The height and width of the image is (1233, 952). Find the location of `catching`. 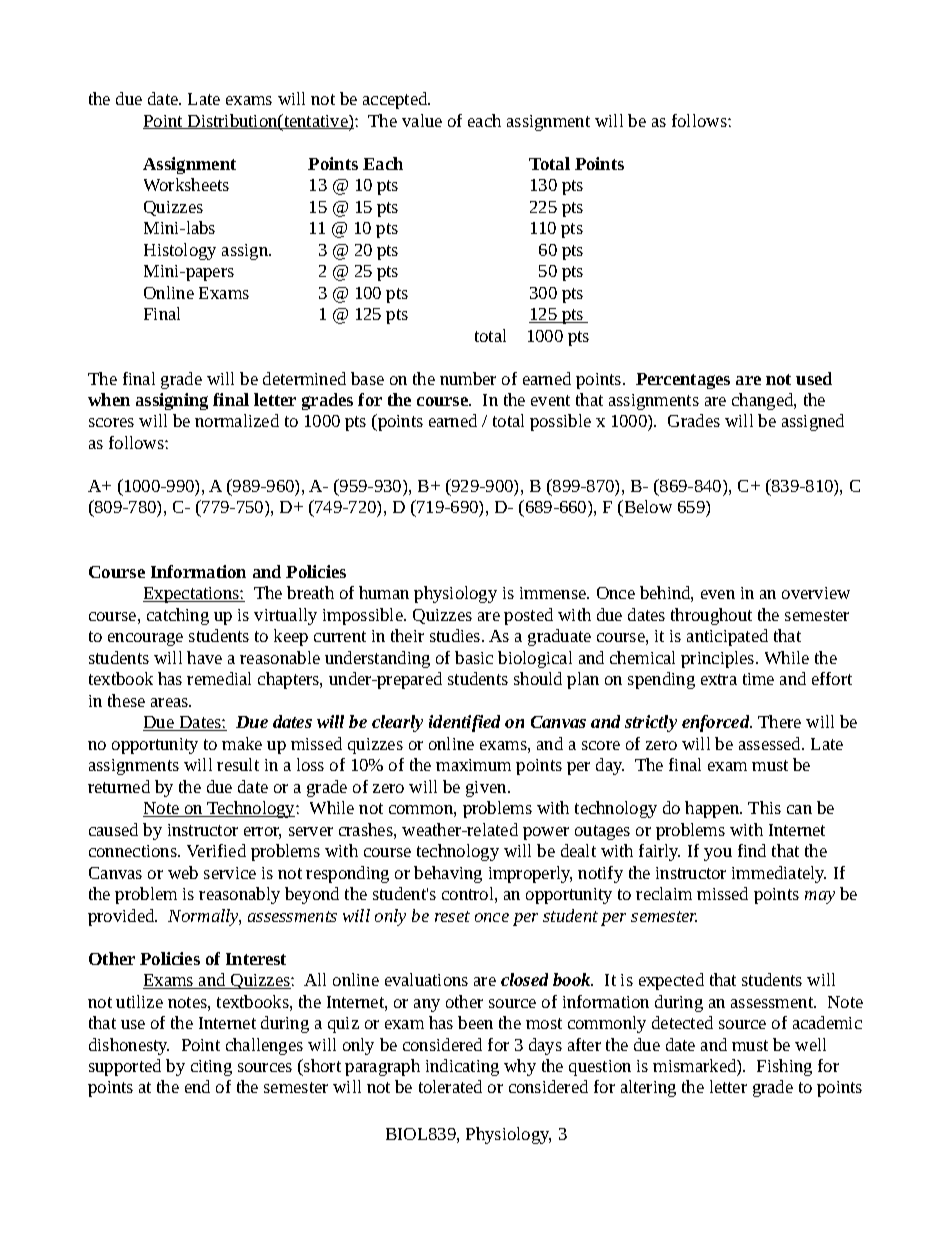

catching is located at coordinates (178, 616).
